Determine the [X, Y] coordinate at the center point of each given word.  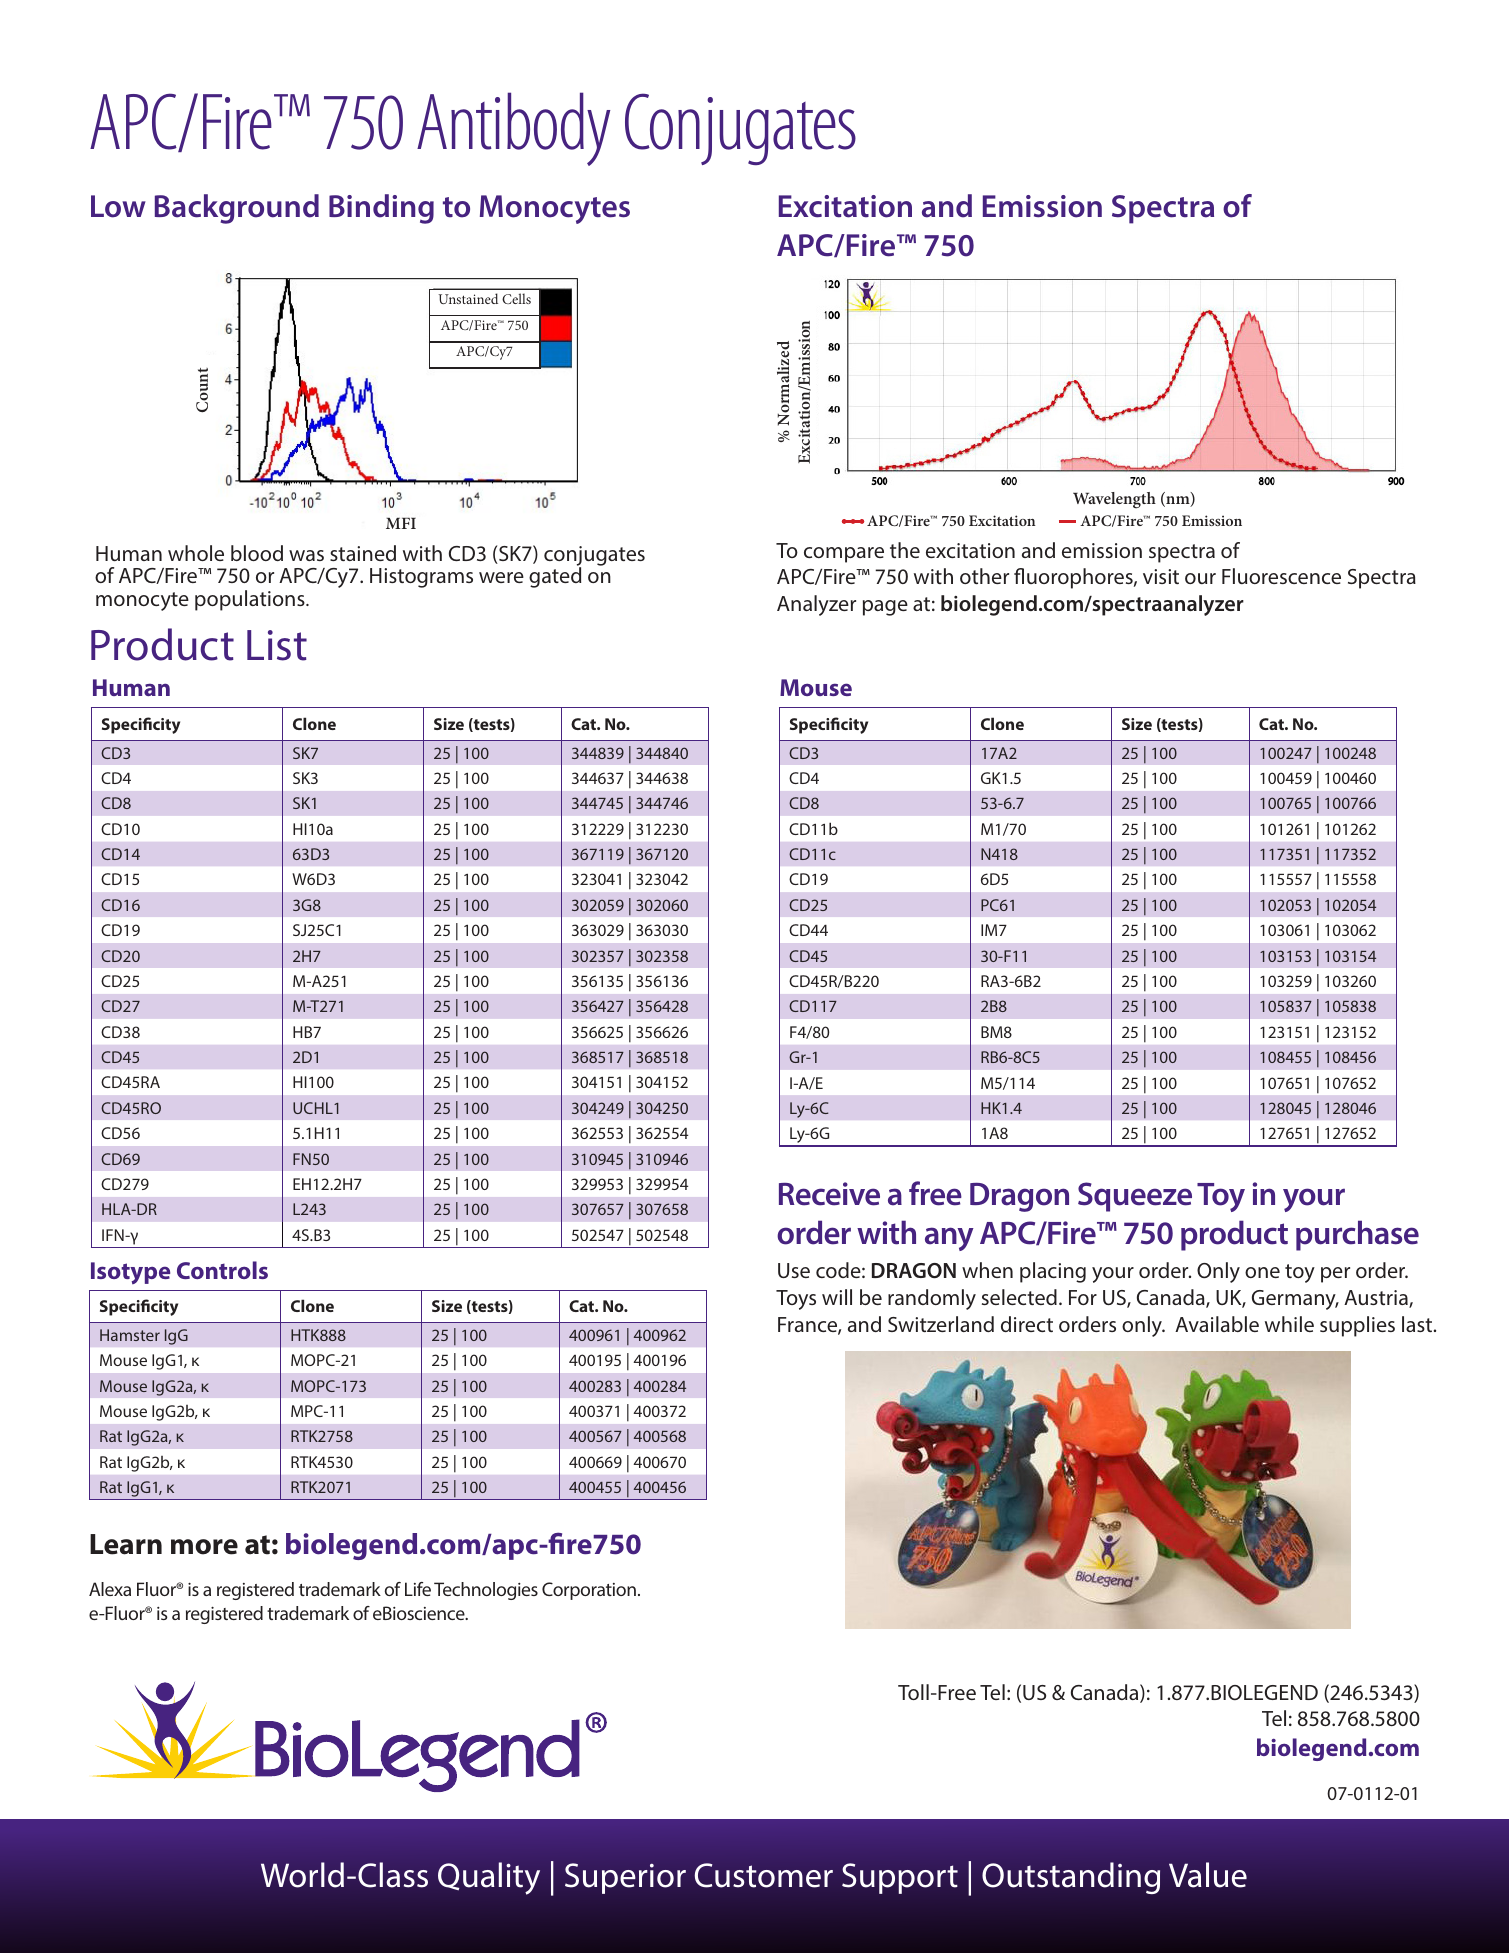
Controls [222, 1270]
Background [237, 209]
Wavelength [1114, 500]
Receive [829, 1194]
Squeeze [1135, 1197]
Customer [764, 1875]
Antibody [513, 129]
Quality [489, 1878]
